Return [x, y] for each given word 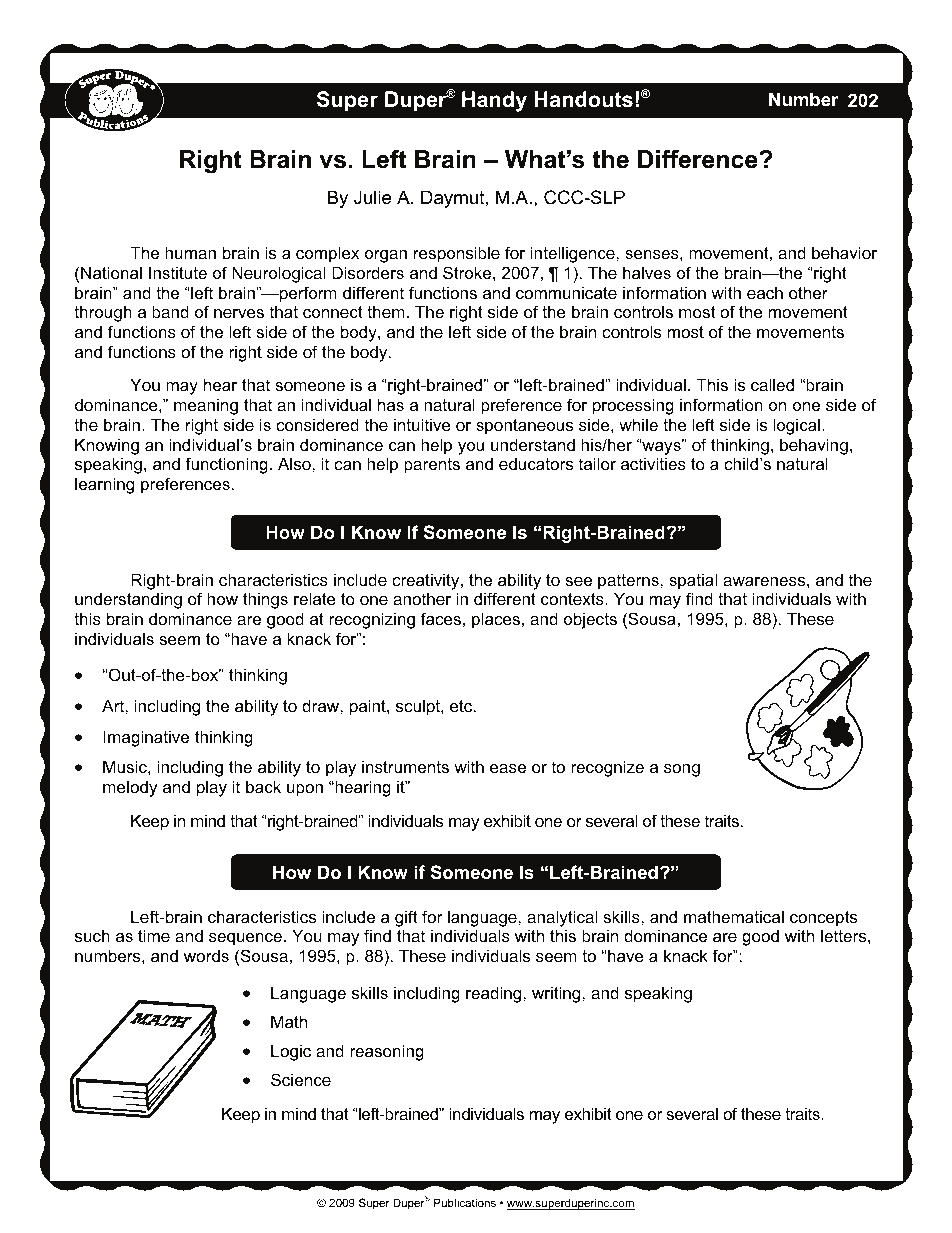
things [265, 600]
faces [441, 618]
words [206, 955]
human [190, 252]
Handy [494, 101]
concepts [823, 919]
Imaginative [146, 738]
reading [495, 994]
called [772, 384]
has [391, 404]
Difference [699, 159]
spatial [693, 581]
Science [301, 1079]
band [170, 311]
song [682, 770]
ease [508, 768]
